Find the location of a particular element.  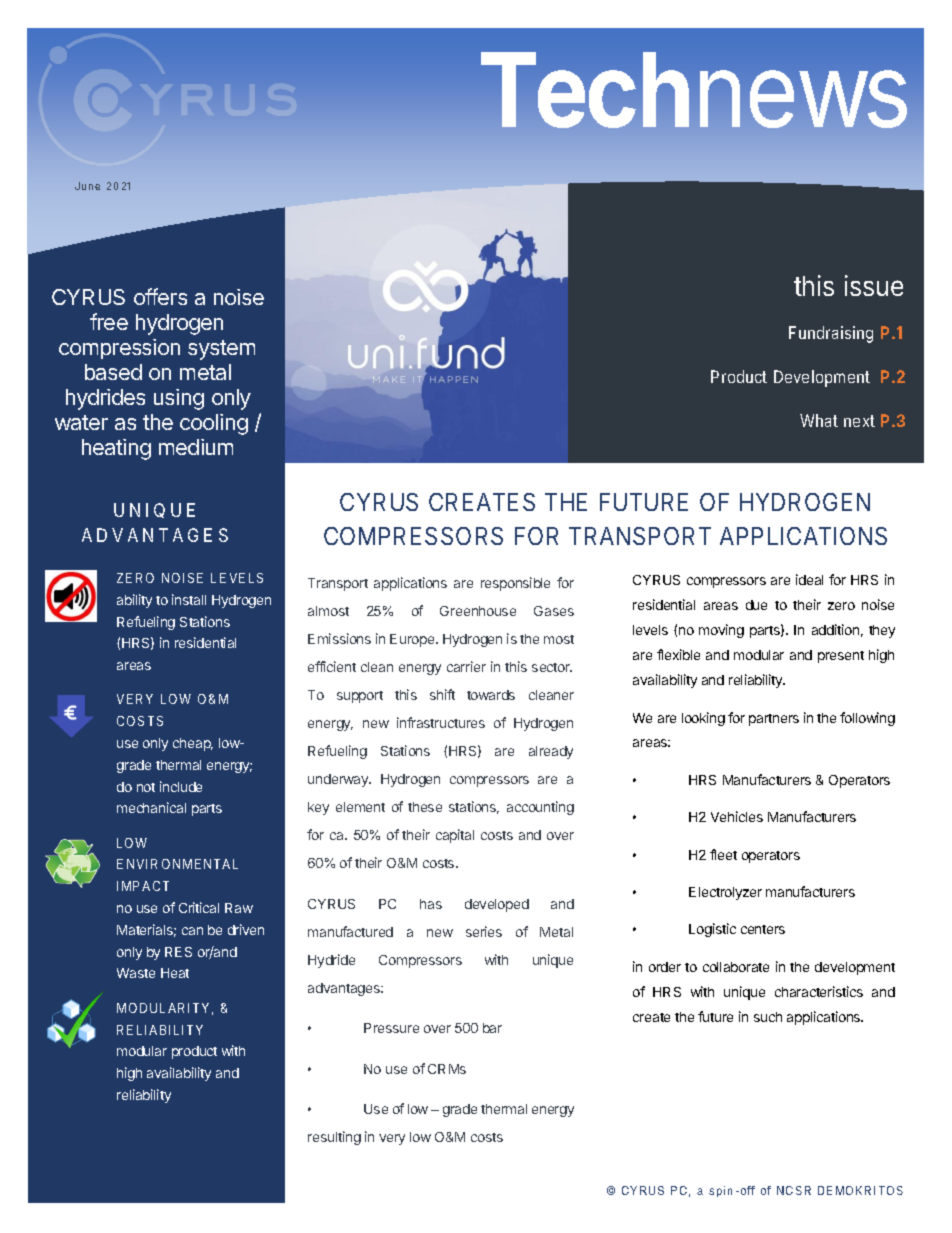

resulting is located at coordinates (334, 1138).
